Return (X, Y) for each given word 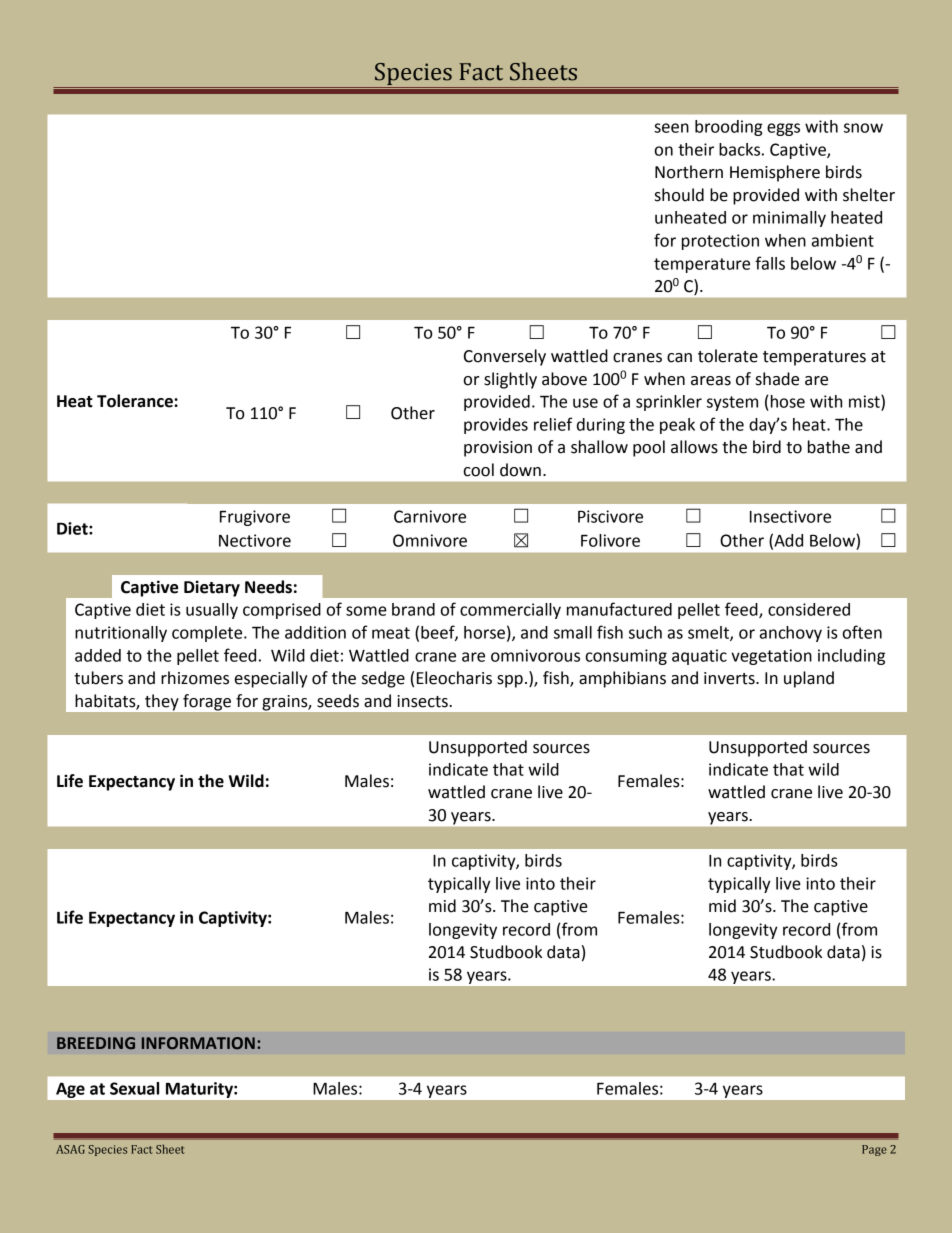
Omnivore (430, 540)
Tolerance (136, 401)
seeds (338, 701)
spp (510, 681)
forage (207, 702)
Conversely (505, 357)
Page (874, 1150)
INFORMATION (198, 1043)
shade (777, 379)
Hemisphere (775, 173)
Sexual (134, 1088)
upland (809, 679)
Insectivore (790, 516)
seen (671, 128)
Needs (268, 587)
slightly (510, 380)
